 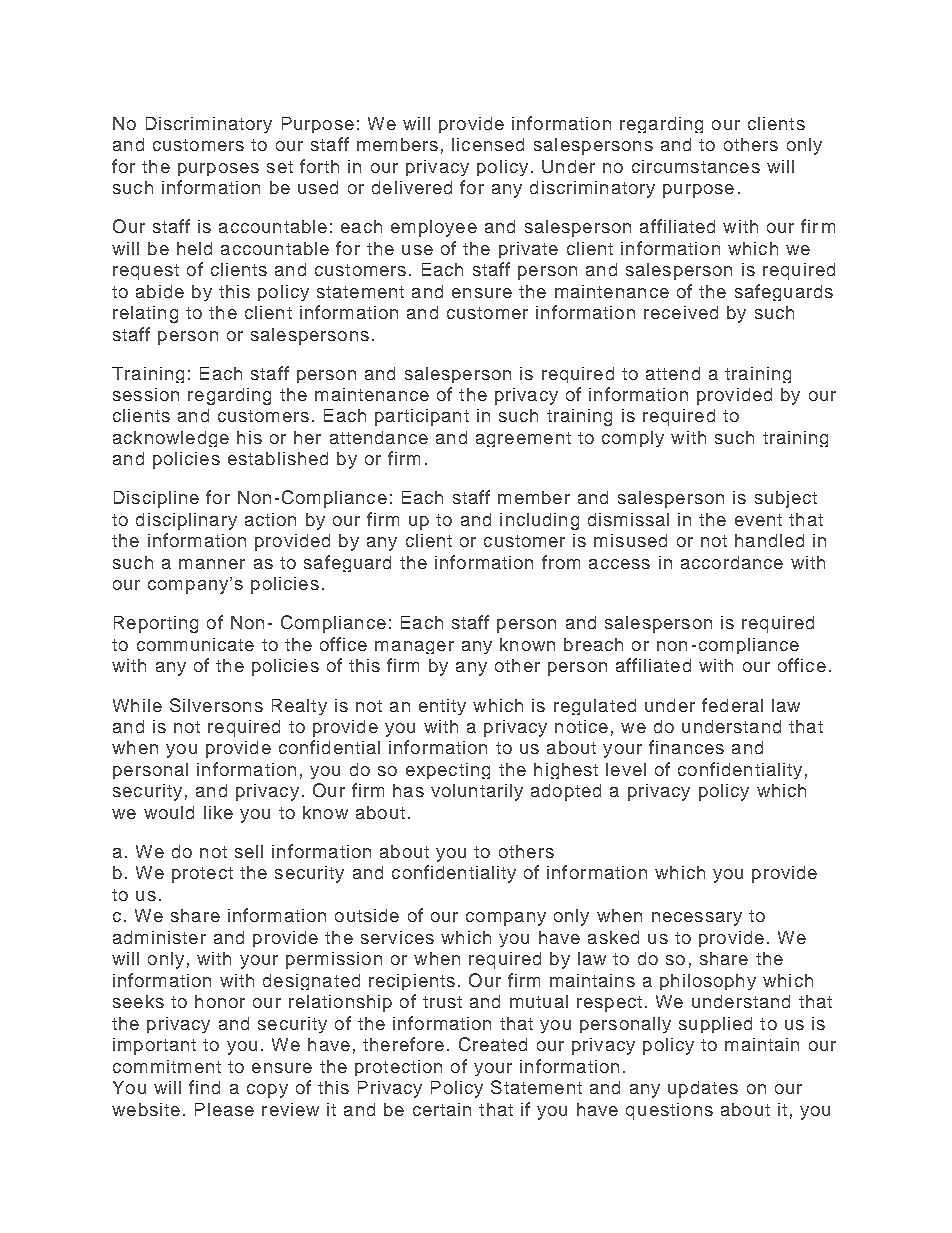 I want to click on find, so click(x=204, y=1087).
